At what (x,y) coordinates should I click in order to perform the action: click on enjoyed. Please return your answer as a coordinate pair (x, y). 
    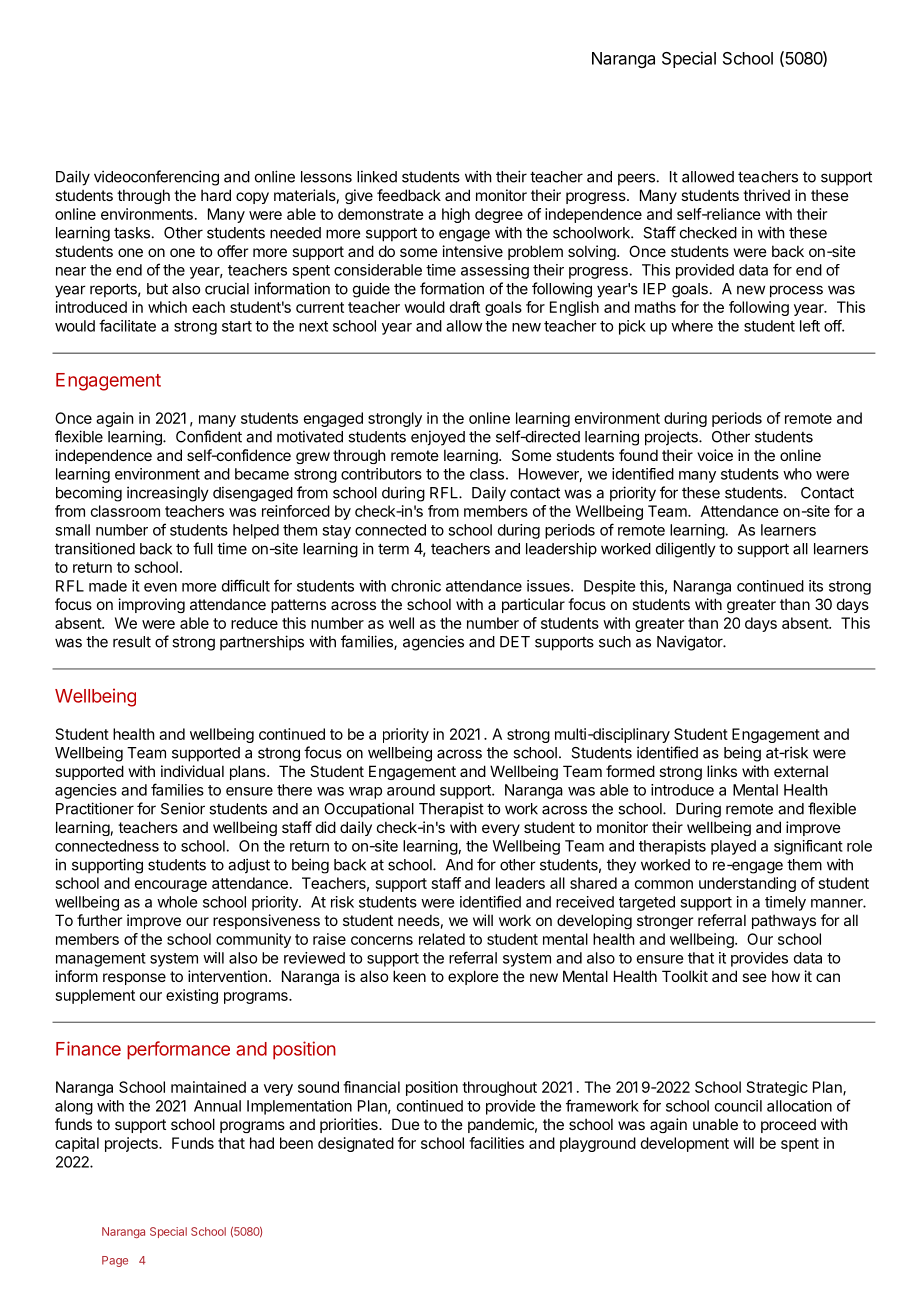
    Looking at the image, I should click on (438, 438).
